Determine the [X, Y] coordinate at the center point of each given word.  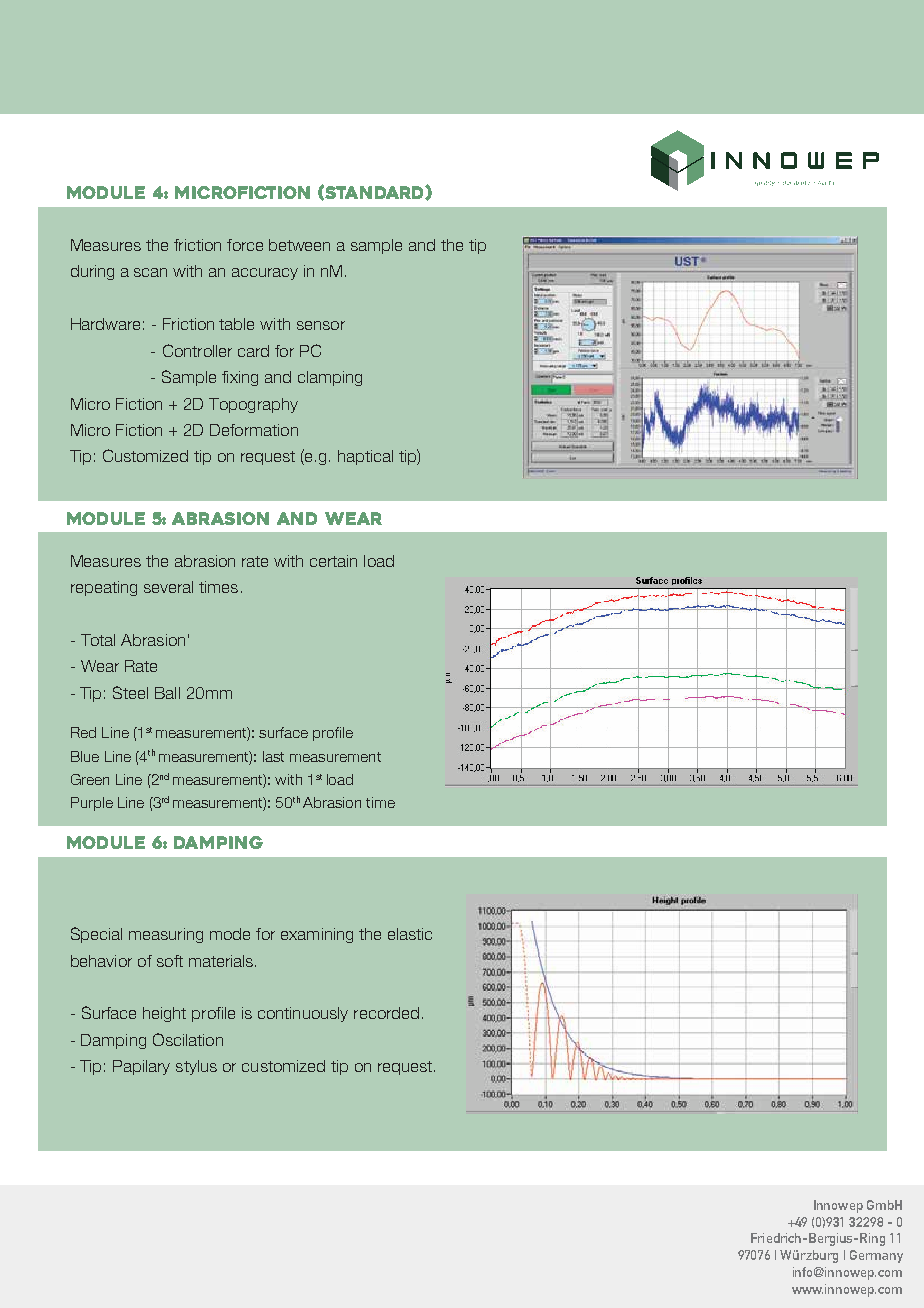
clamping [330, 378]
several [168, 587]
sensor [321, 325]
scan [150, 272]
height [164, 1014]
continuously [303, 1014]
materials [221, 961]
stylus [196, 1067]
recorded [386, 1013]
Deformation [254, 430]
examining [317, 935]
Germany [876, 1256]
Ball [167, 693]
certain [333, 561]
